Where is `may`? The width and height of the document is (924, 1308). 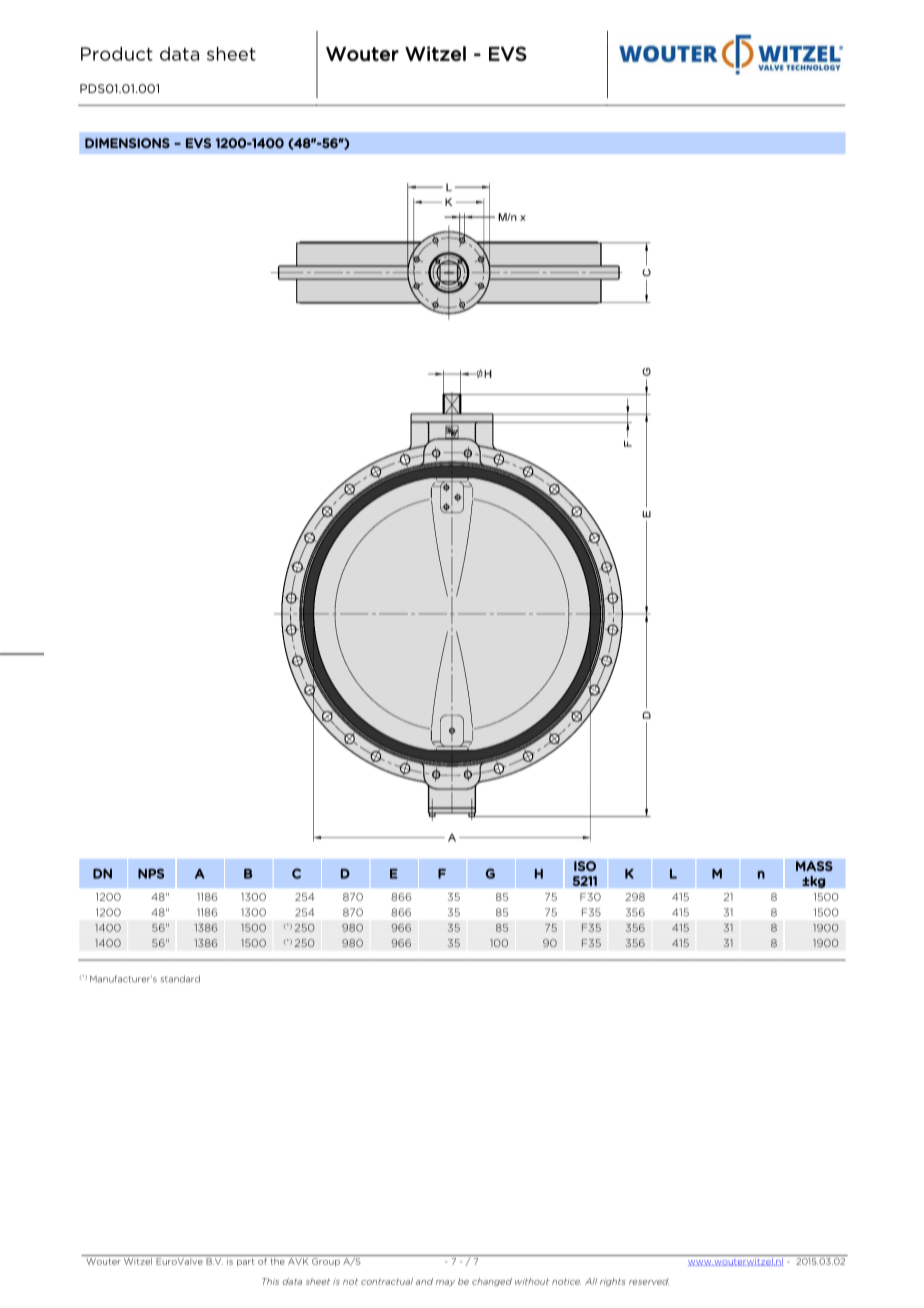 may is located at coordinates (445, 1283).
